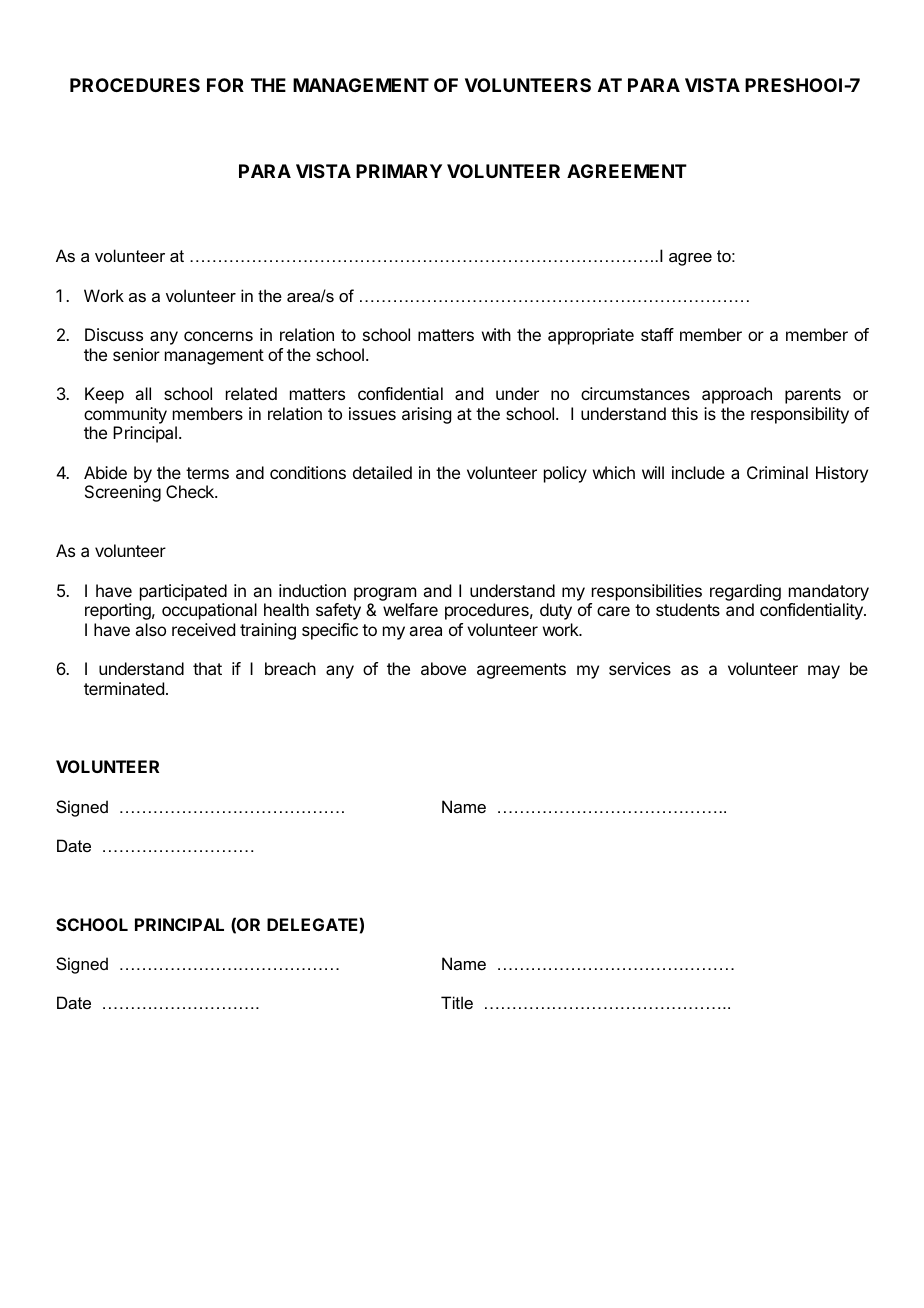  What do you see at coordinates (657, 334) in the page?
I see `staff` at bounding box center [657, 334].
